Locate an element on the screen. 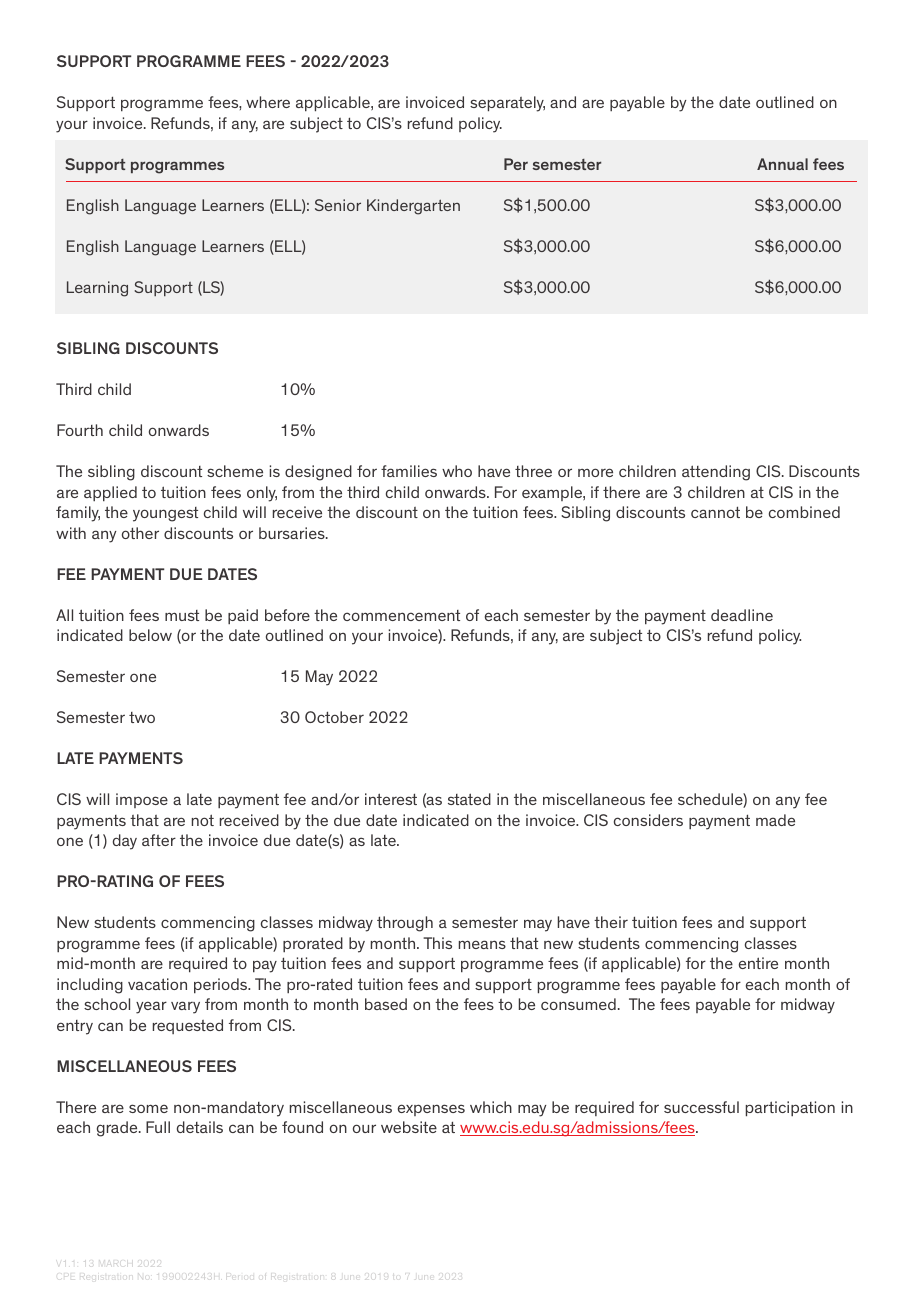 Image resolution: width=924 pixels, height=1308 pixels. some is located at coordinates (148, 1108).
